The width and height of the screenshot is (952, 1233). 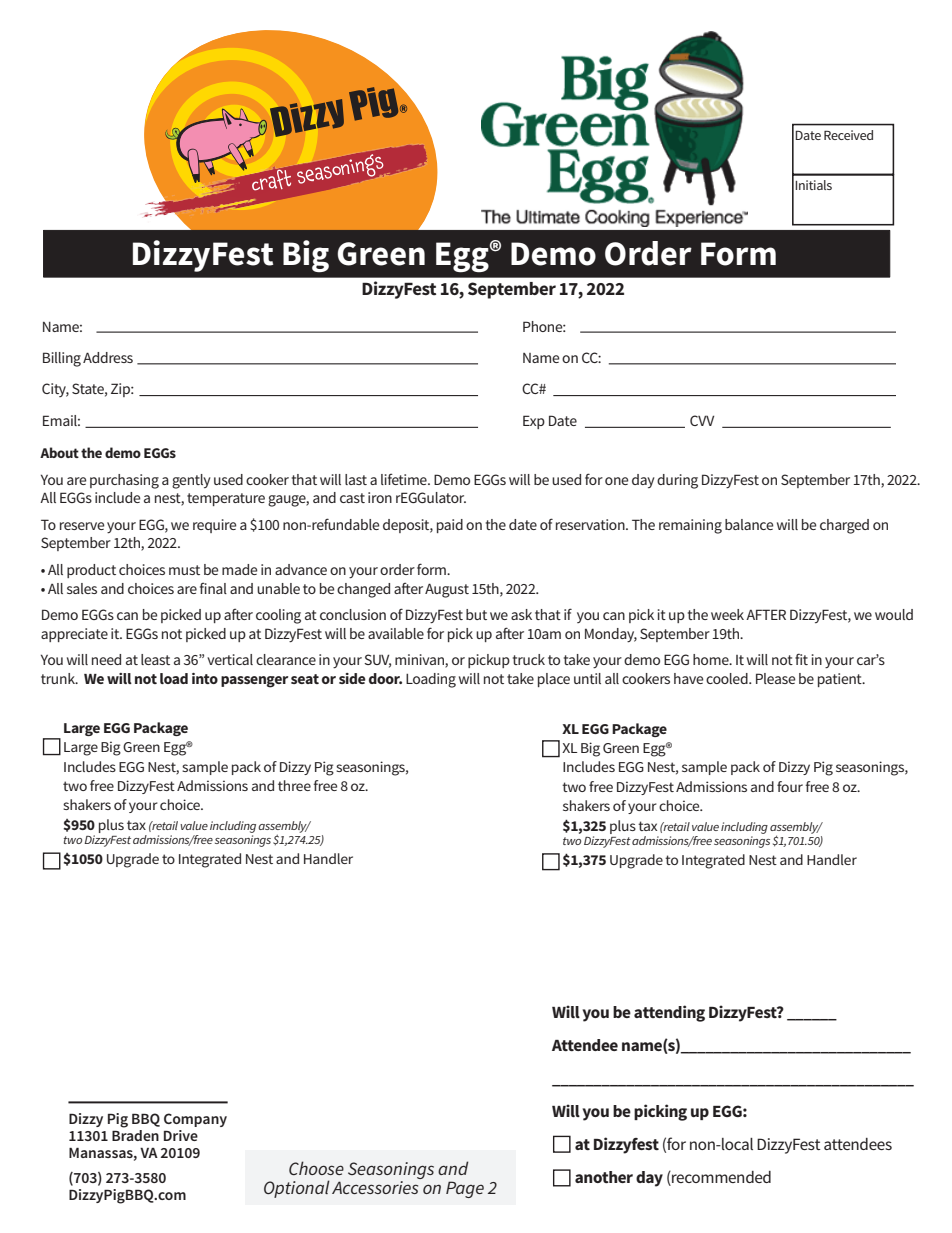 I want to click on truck, so click(x=529, y=659).
